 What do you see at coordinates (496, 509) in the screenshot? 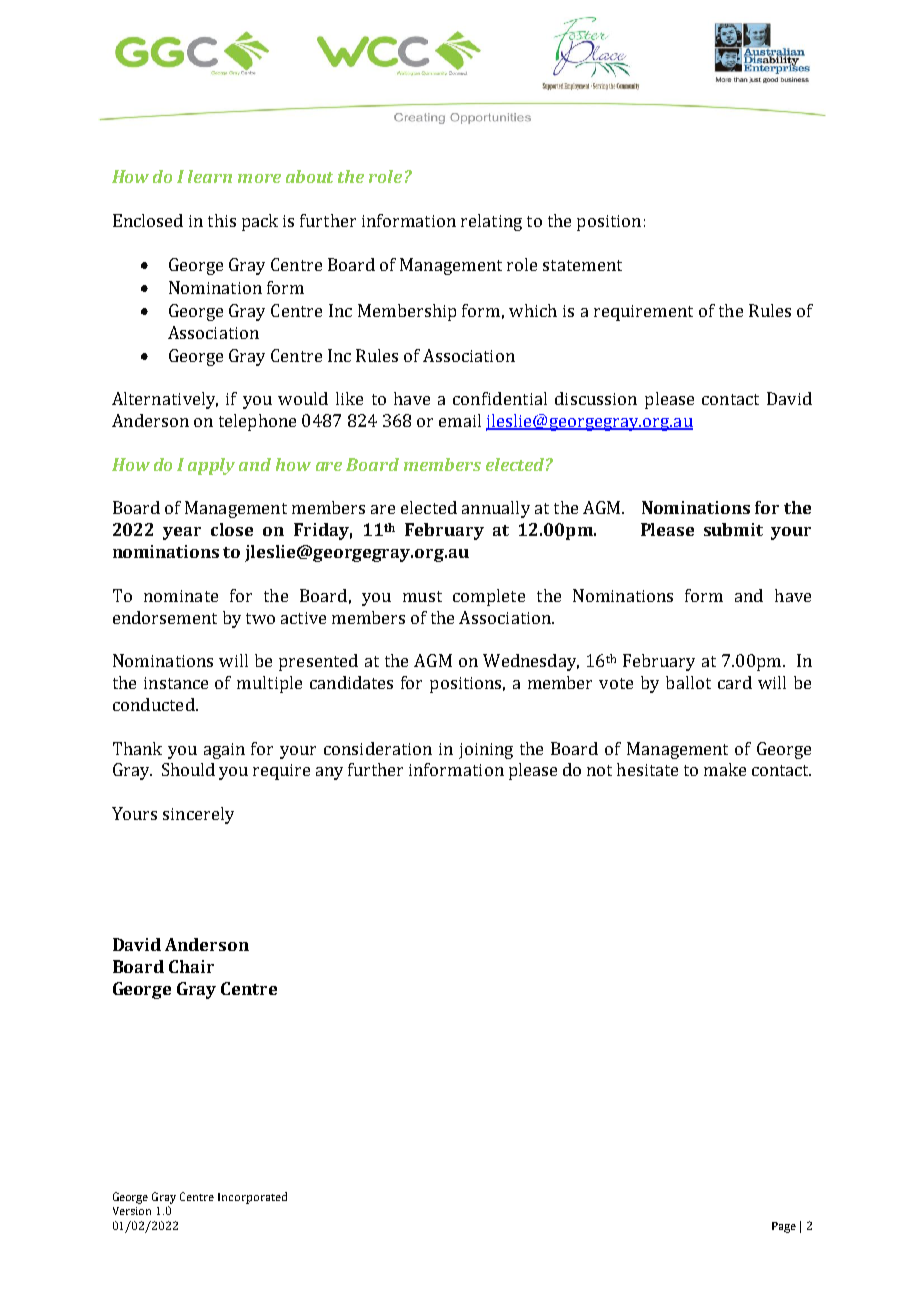
I see `annually` at bounding box center [496, 509].
